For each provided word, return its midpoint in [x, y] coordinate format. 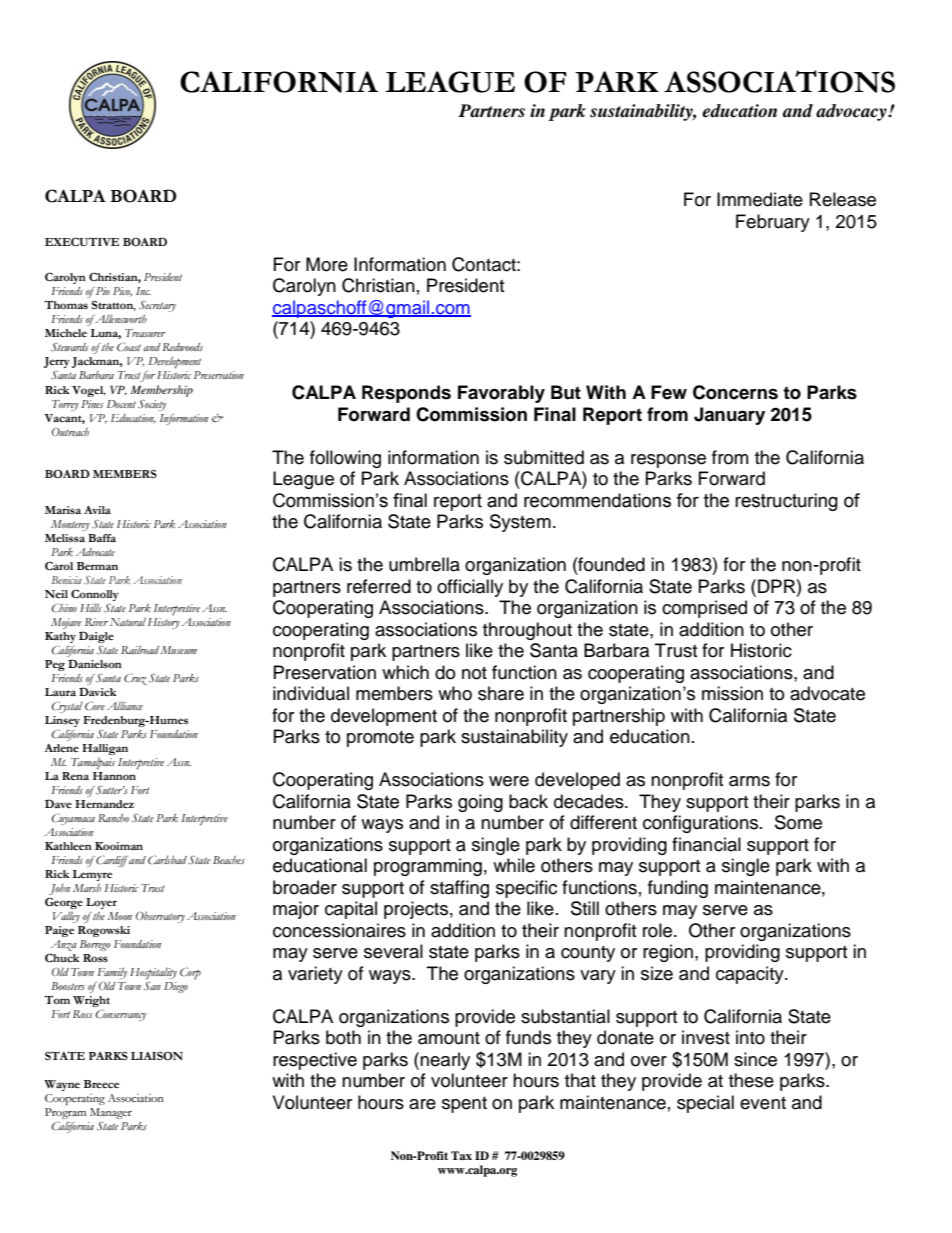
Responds [406, 394]
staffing [459, 889]
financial [706, 844]
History [164, 623]
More [327, 264]
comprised [704, 609]
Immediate [760, 199]
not [474, 673]
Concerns [735, 392]
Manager [111, 1115]
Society [152, 405]
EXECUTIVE [82, 242]
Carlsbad [167, 860]
